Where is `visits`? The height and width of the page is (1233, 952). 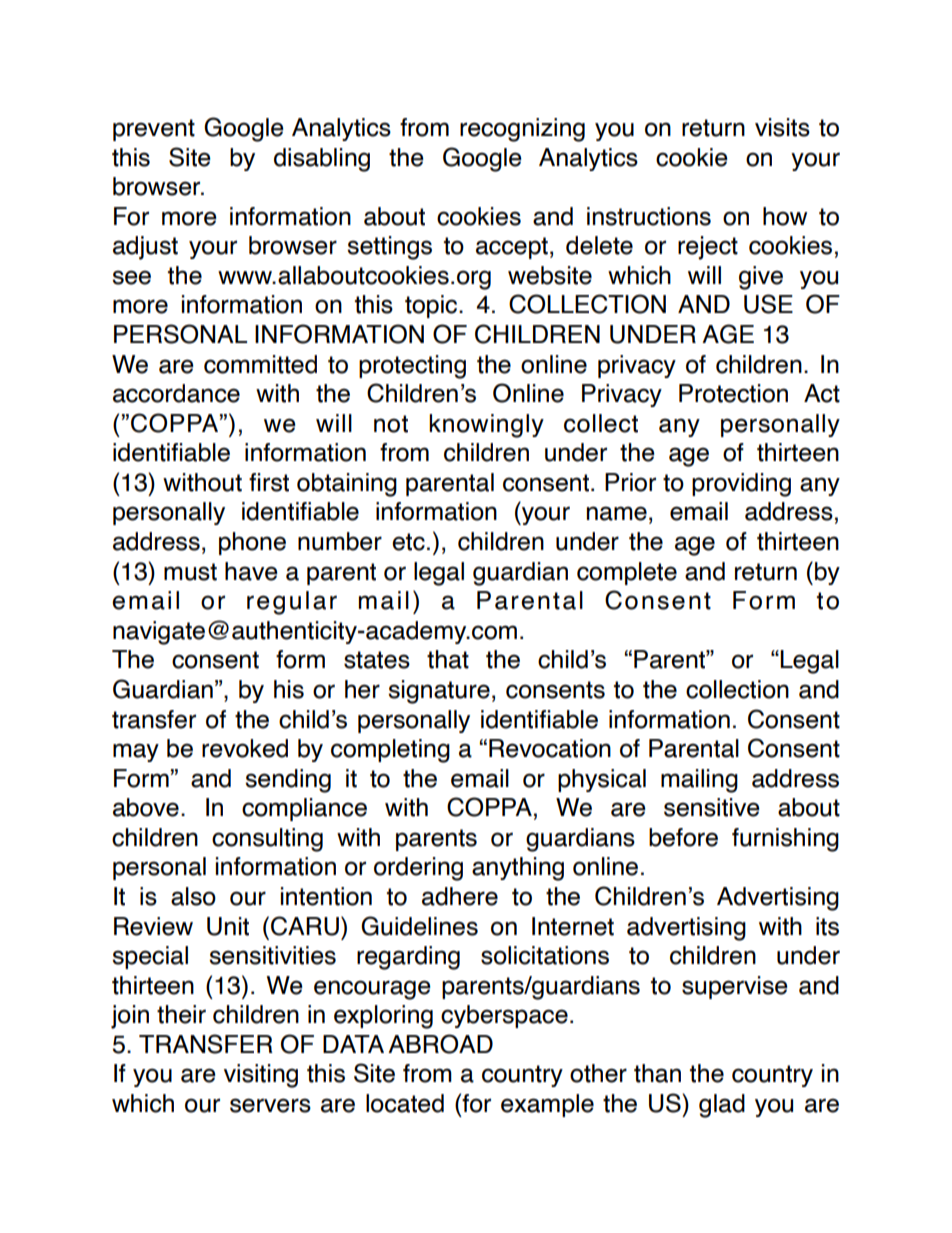
visits is located at coordinates (782, 127).
